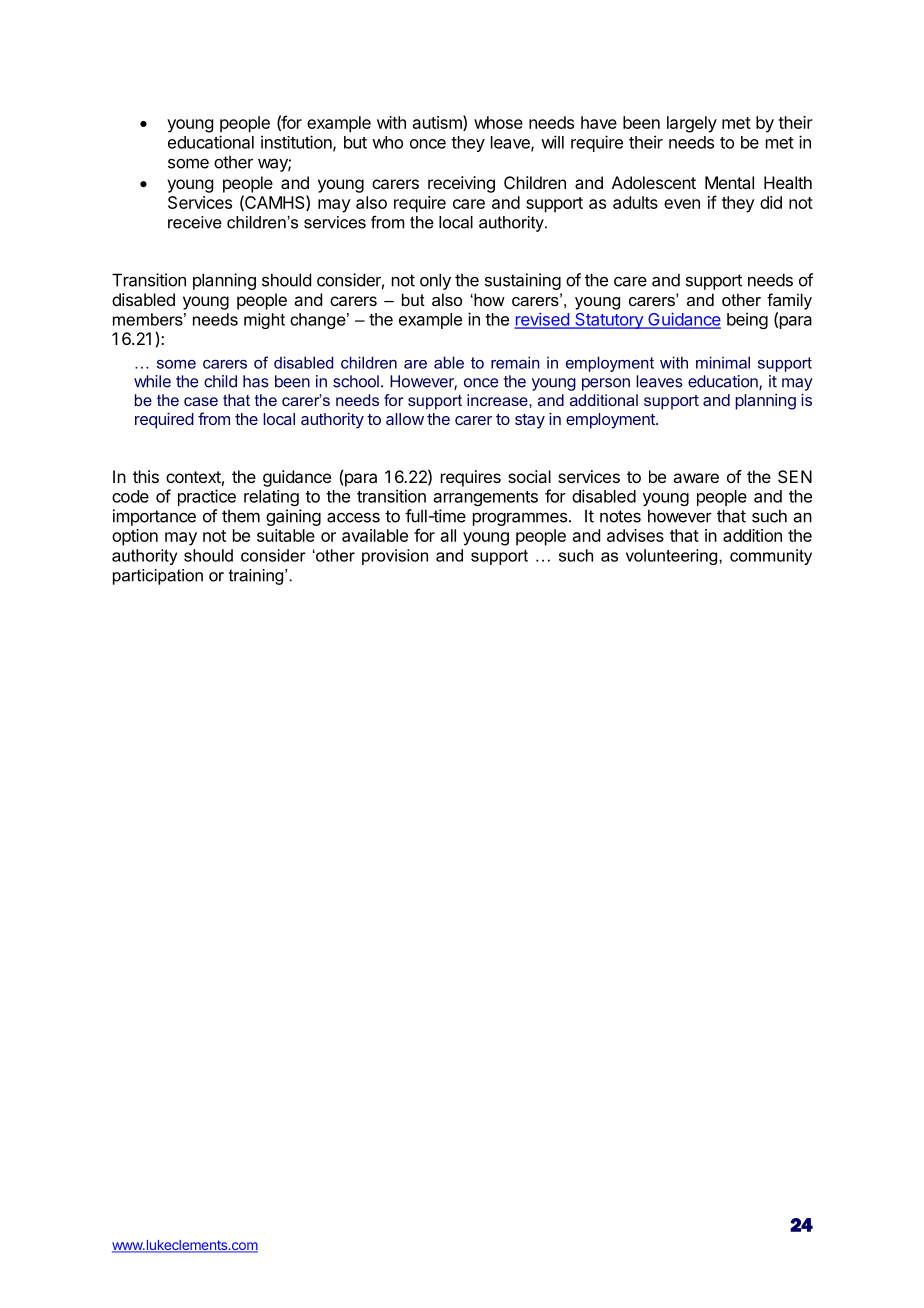 This image has width=924, height=1308. I want to click on person, so click(606, 384).
